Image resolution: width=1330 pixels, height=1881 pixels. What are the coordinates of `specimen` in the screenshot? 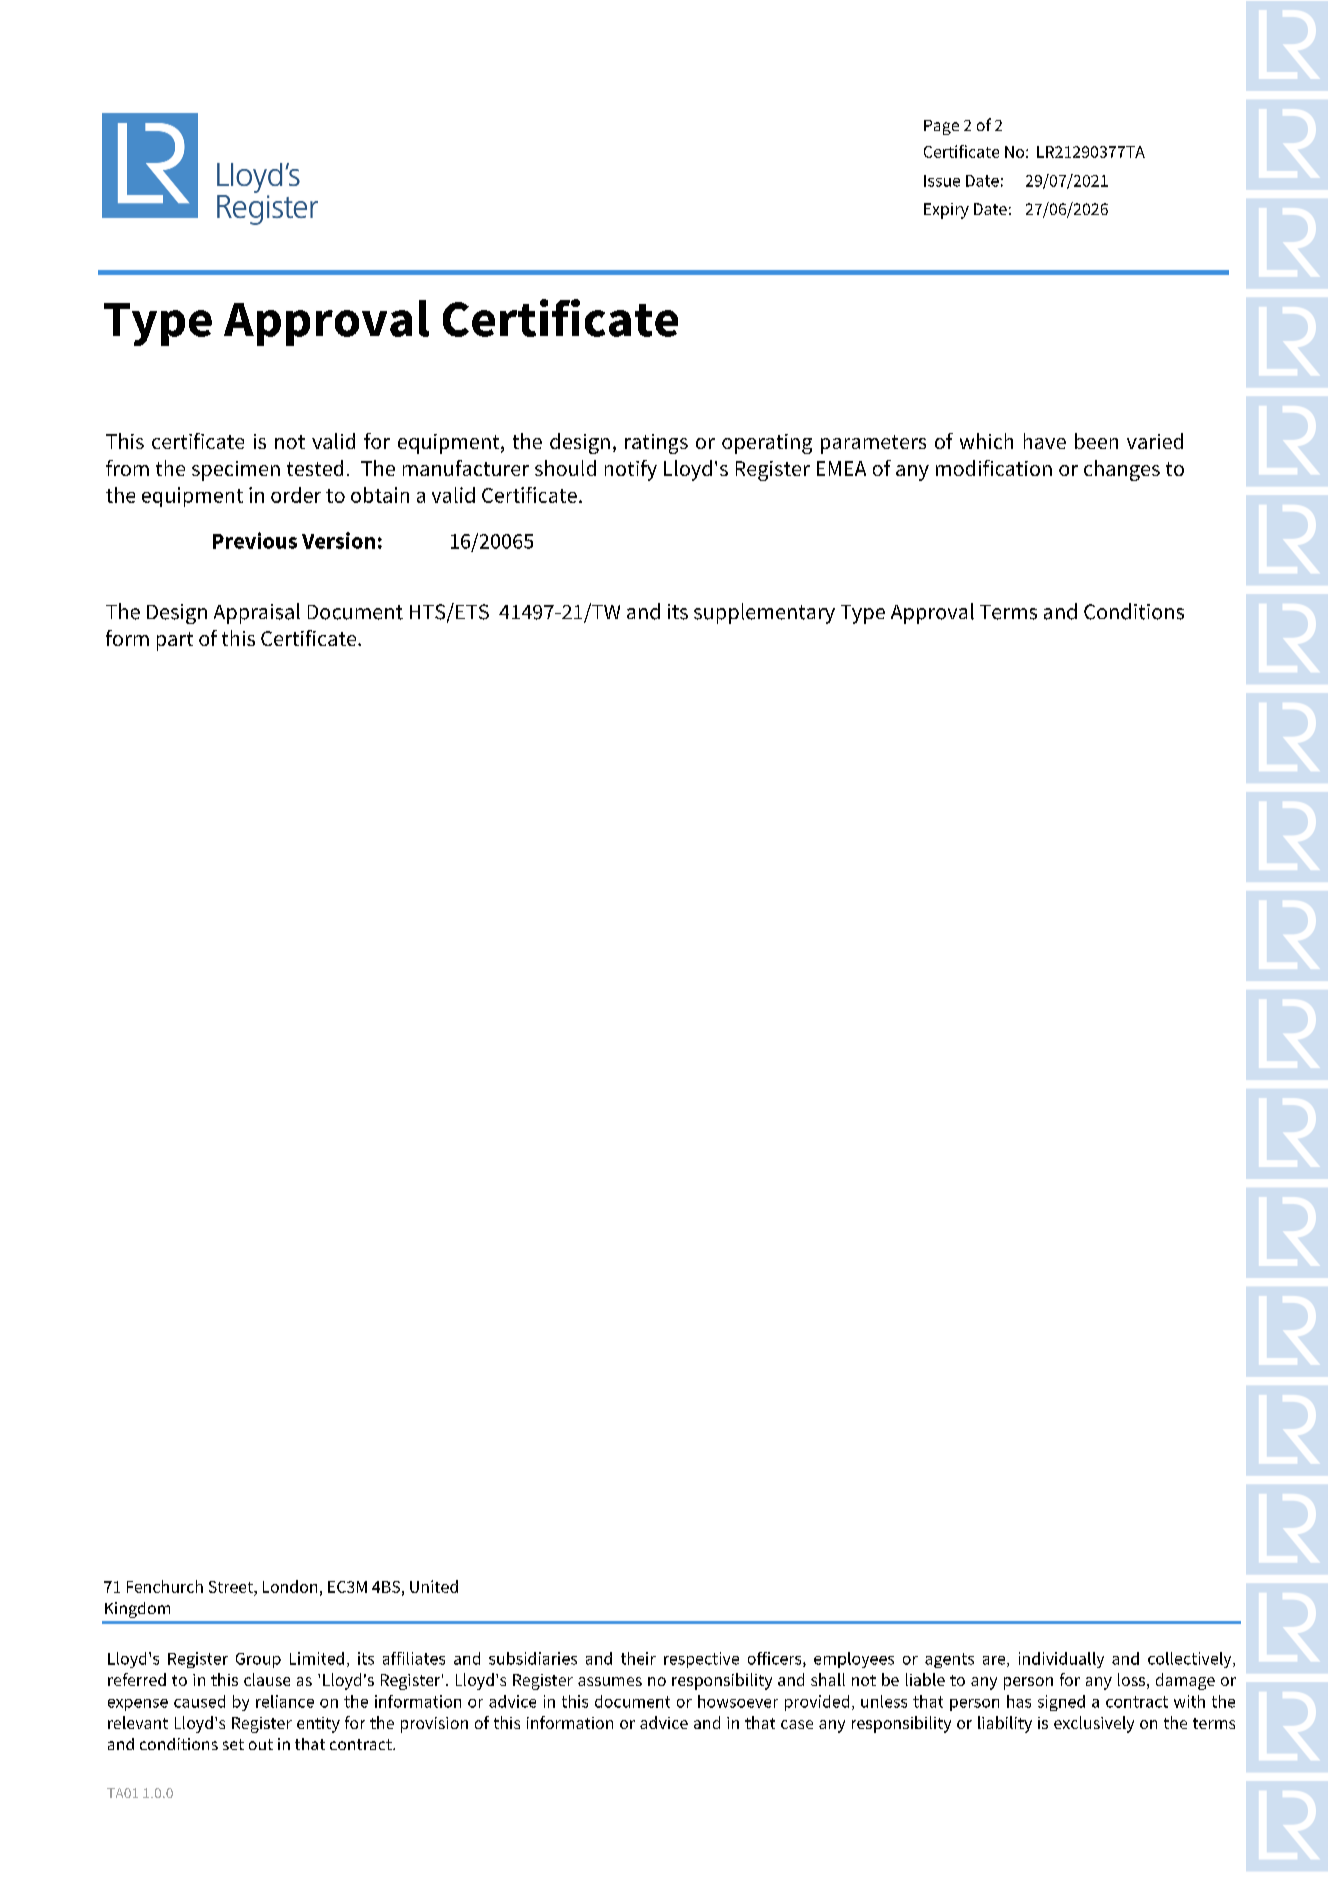 It's located at (236, 471).
